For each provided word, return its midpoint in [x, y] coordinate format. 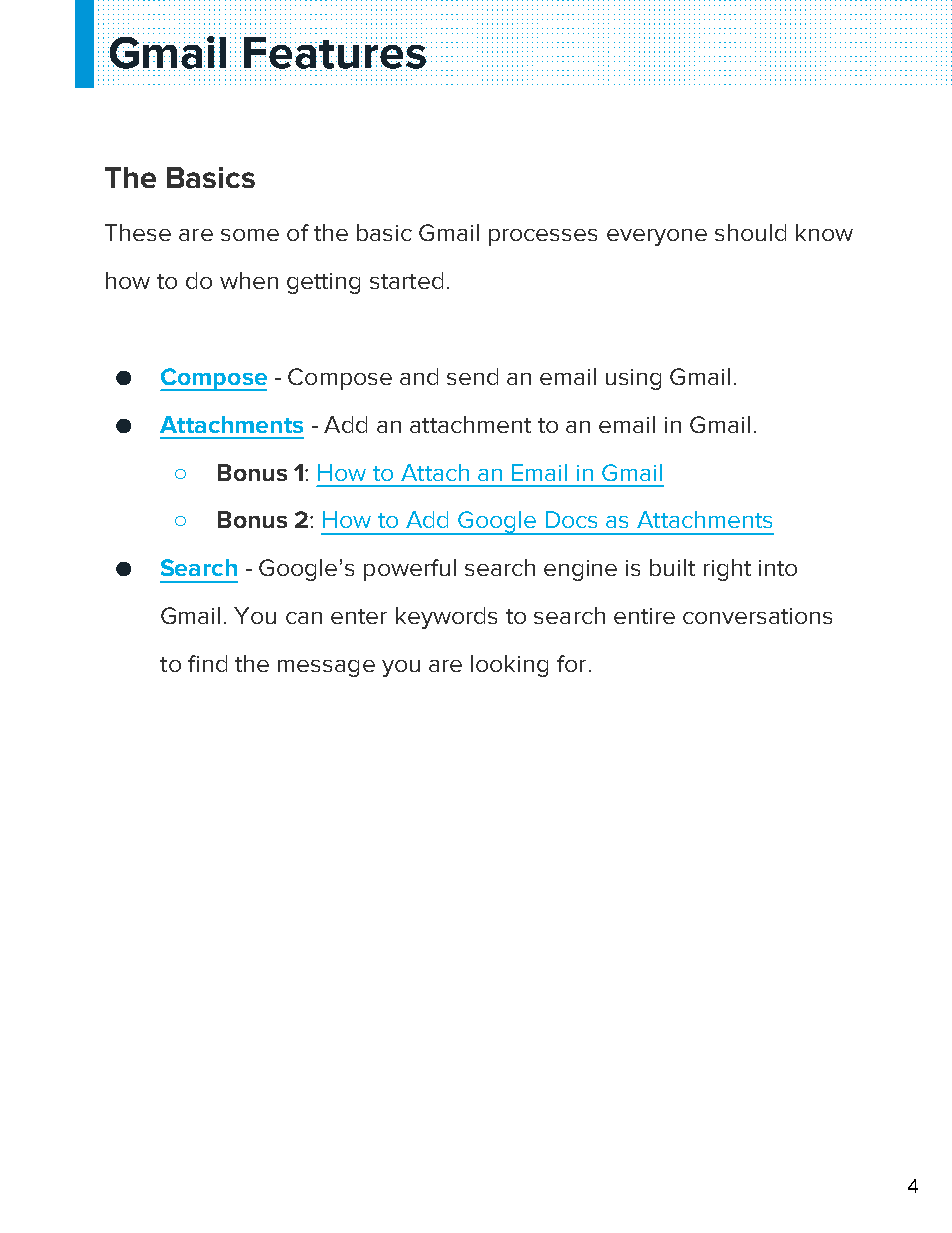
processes [543, 237]
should [750, 232]
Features [335, 54]
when [249, 280]
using [633, 379]
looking [509, 666]
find [207, 663]
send [472, 376]
